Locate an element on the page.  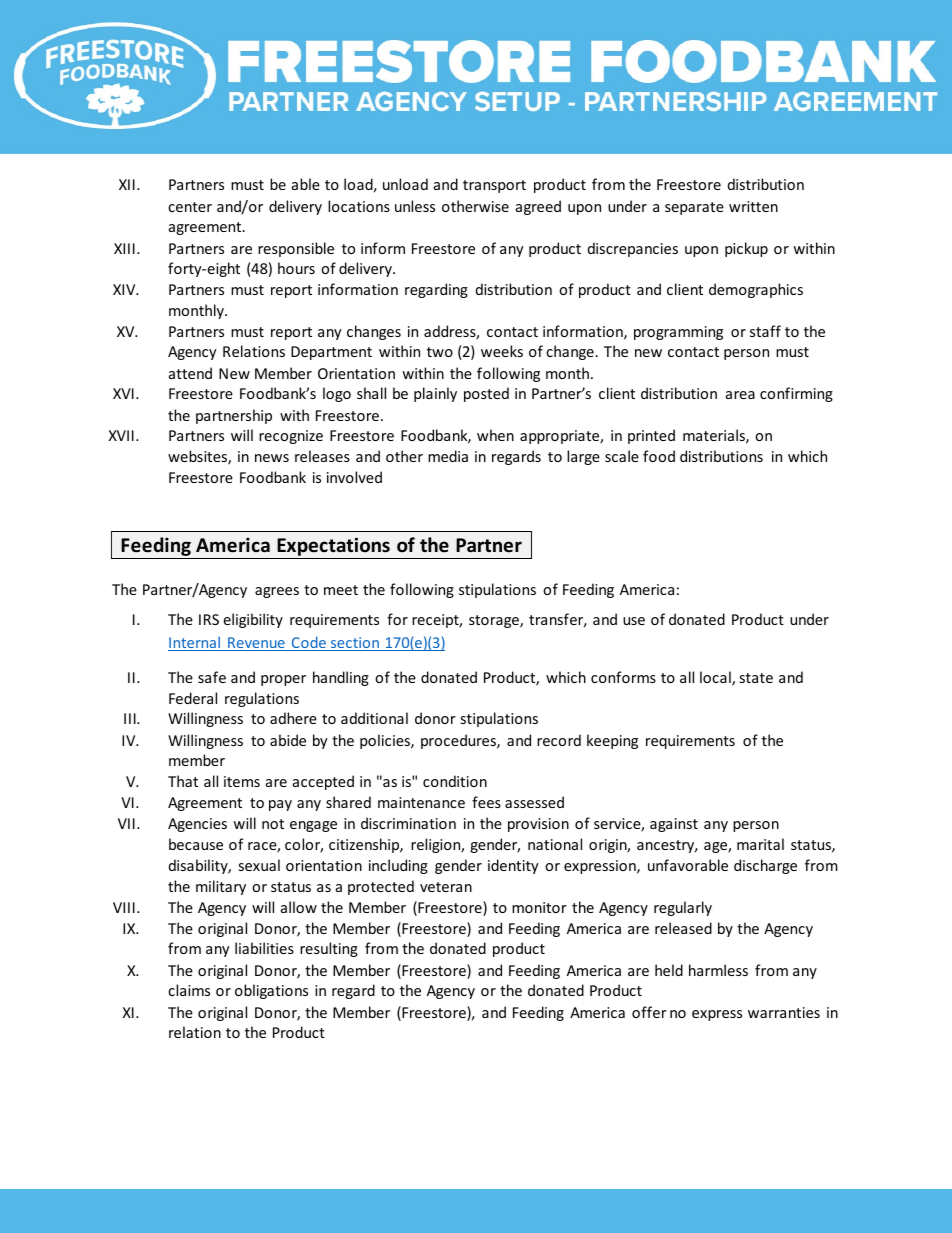
attend is located at coordinates (190, 373).
